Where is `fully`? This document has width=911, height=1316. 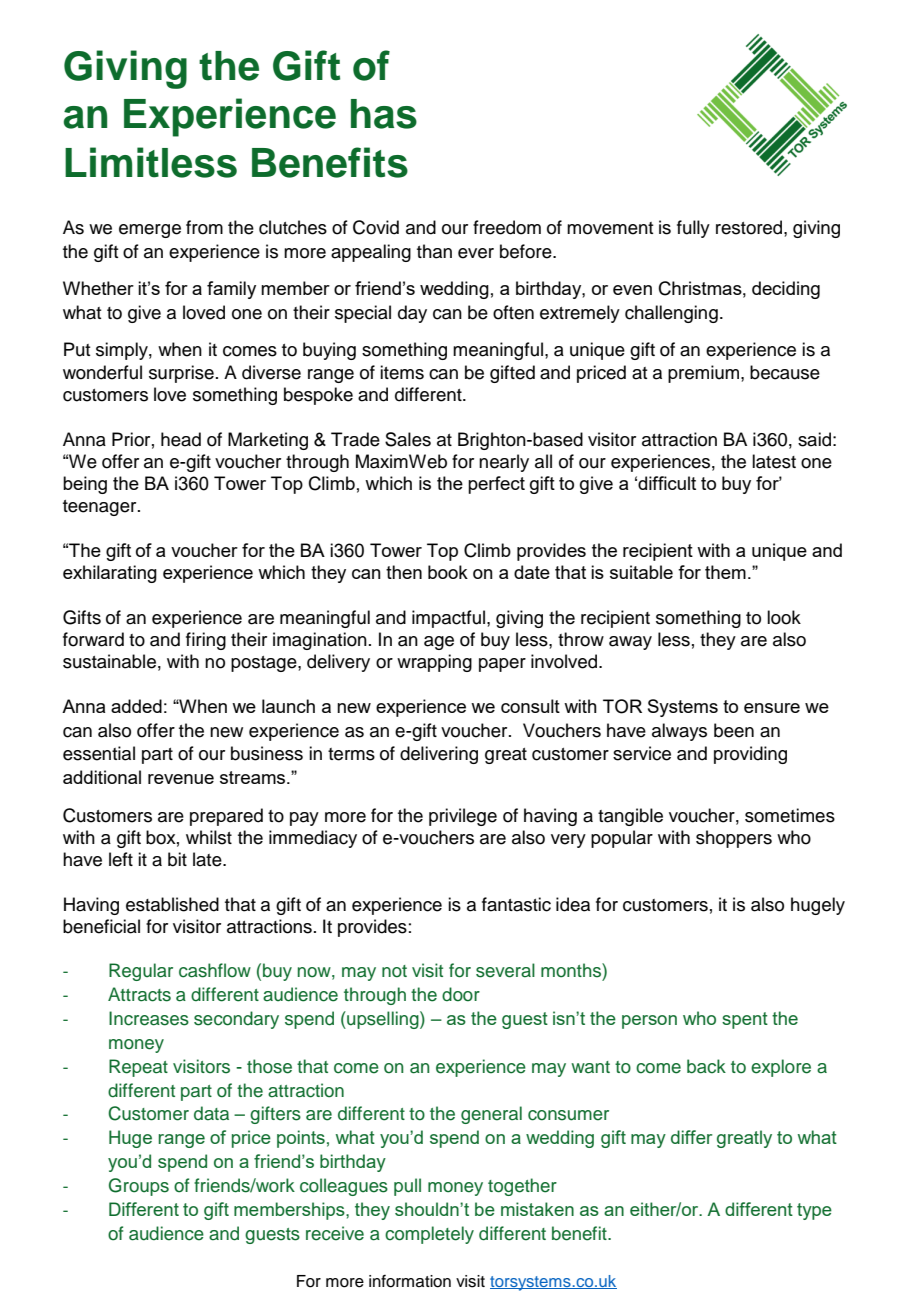
fully is located at coordinates (693, 229).
